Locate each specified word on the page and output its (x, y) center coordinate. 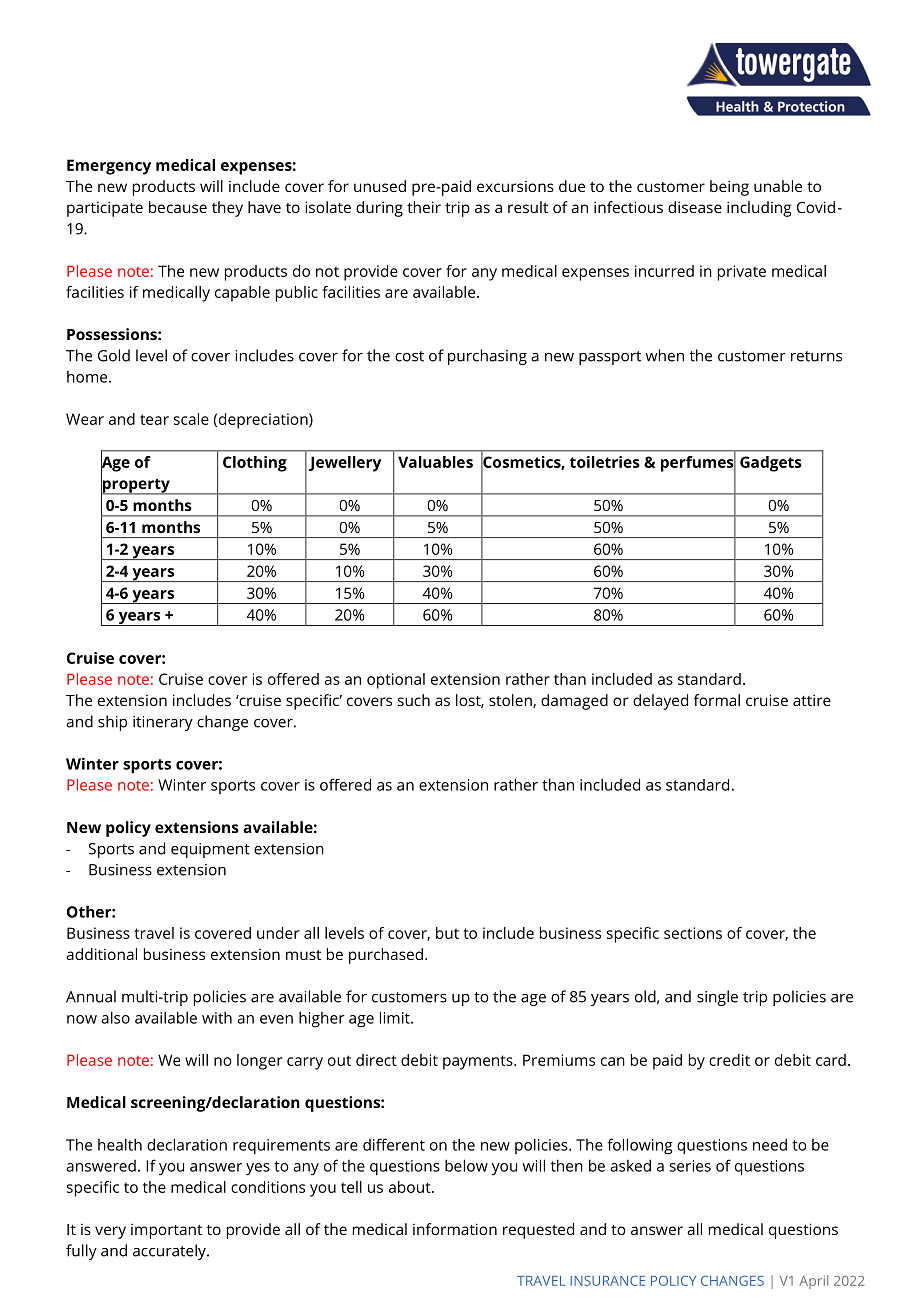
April (813, 1282)
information (455, 1229)
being (729, 188)
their (424, 207)
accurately (170, 1252)
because (178, 207)
